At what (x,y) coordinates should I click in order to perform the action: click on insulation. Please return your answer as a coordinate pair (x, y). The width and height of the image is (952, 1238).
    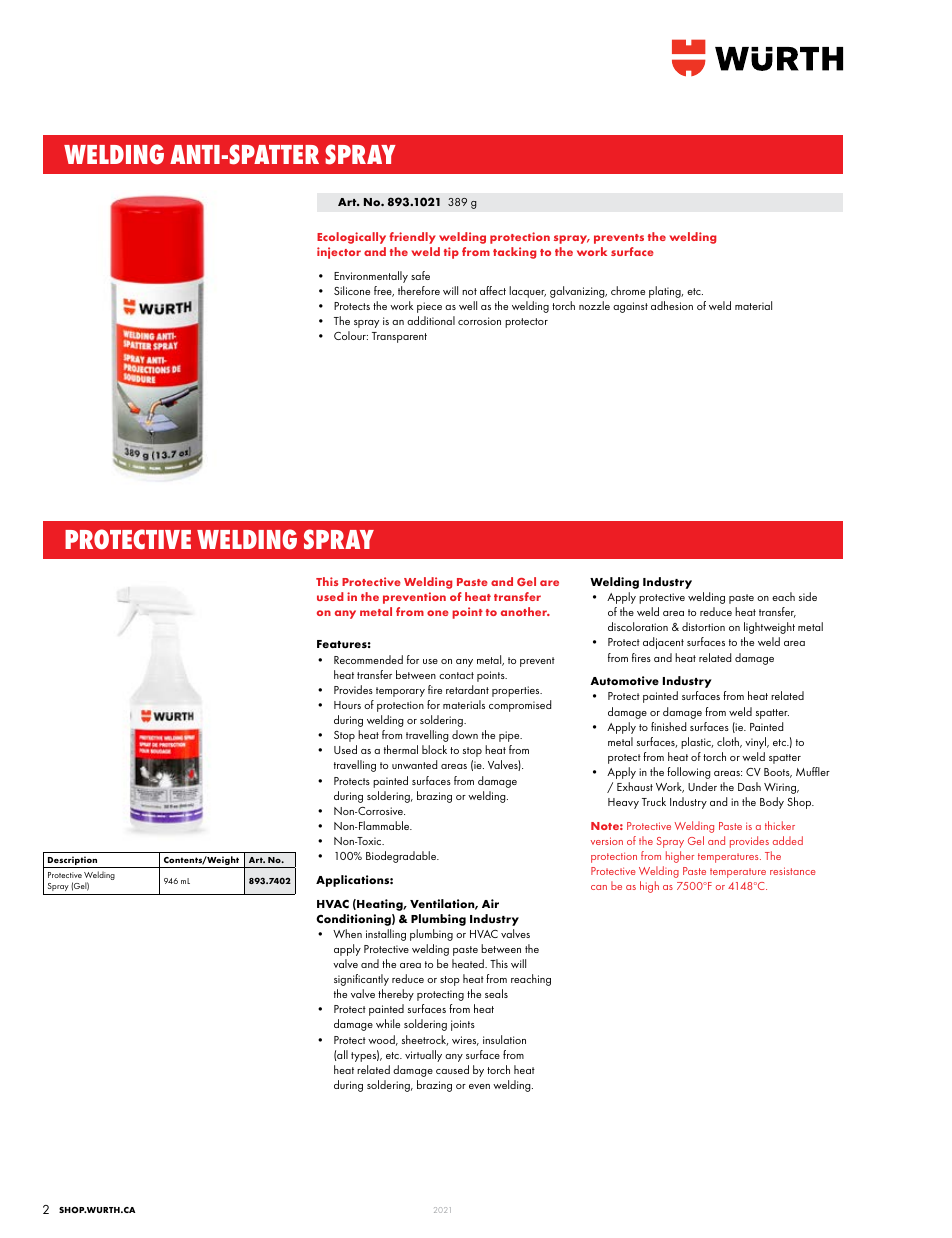
    Looking at the image, I should click on (504, 1039).
